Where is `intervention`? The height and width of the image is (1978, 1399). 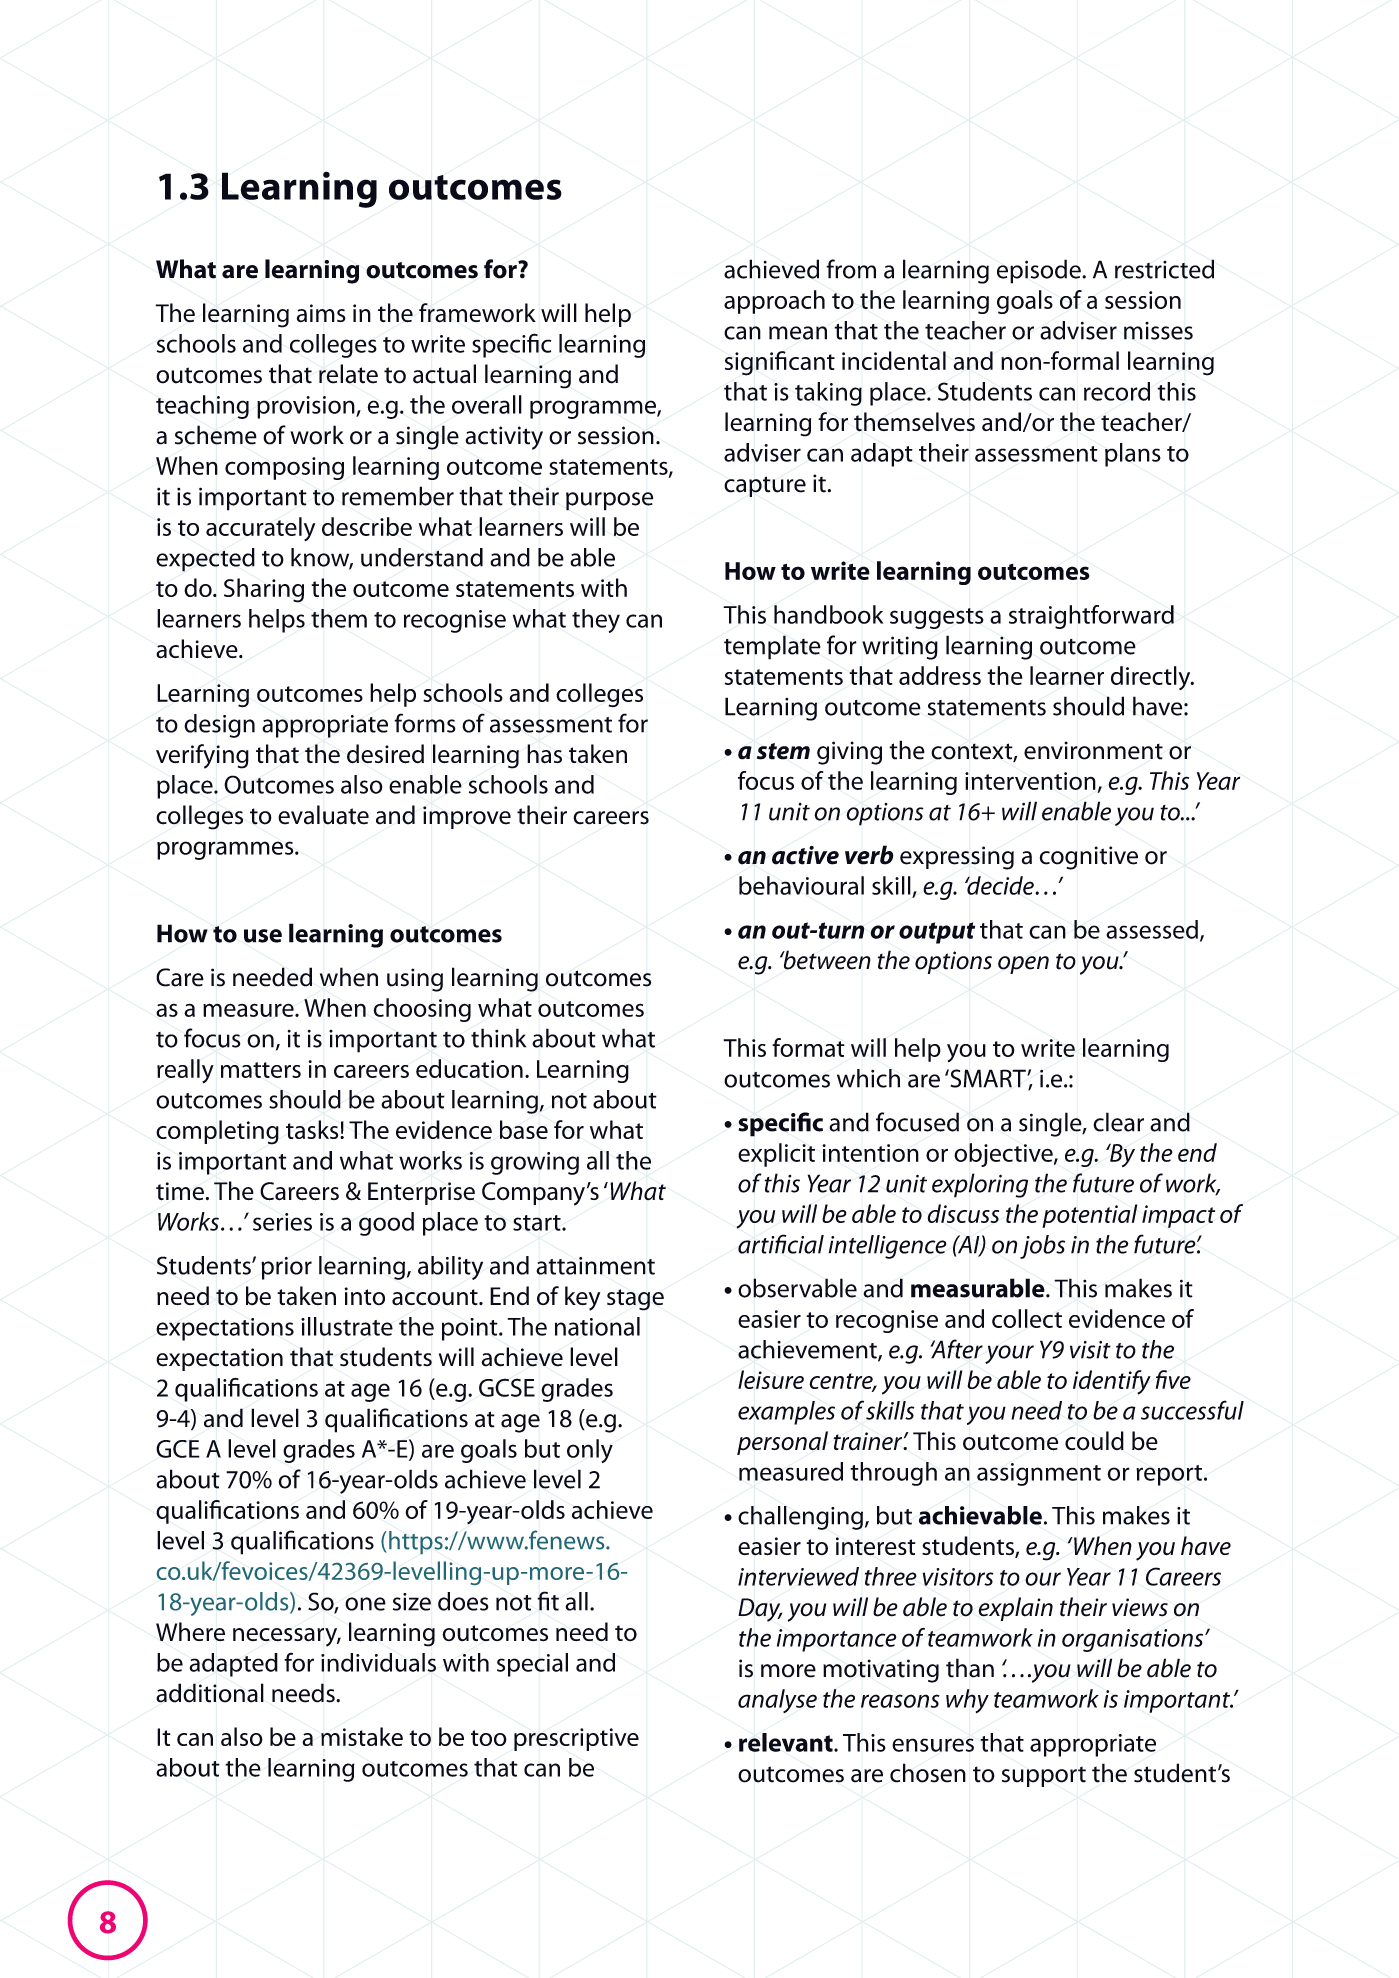 intervention is located at coordinates (1030, 781).
